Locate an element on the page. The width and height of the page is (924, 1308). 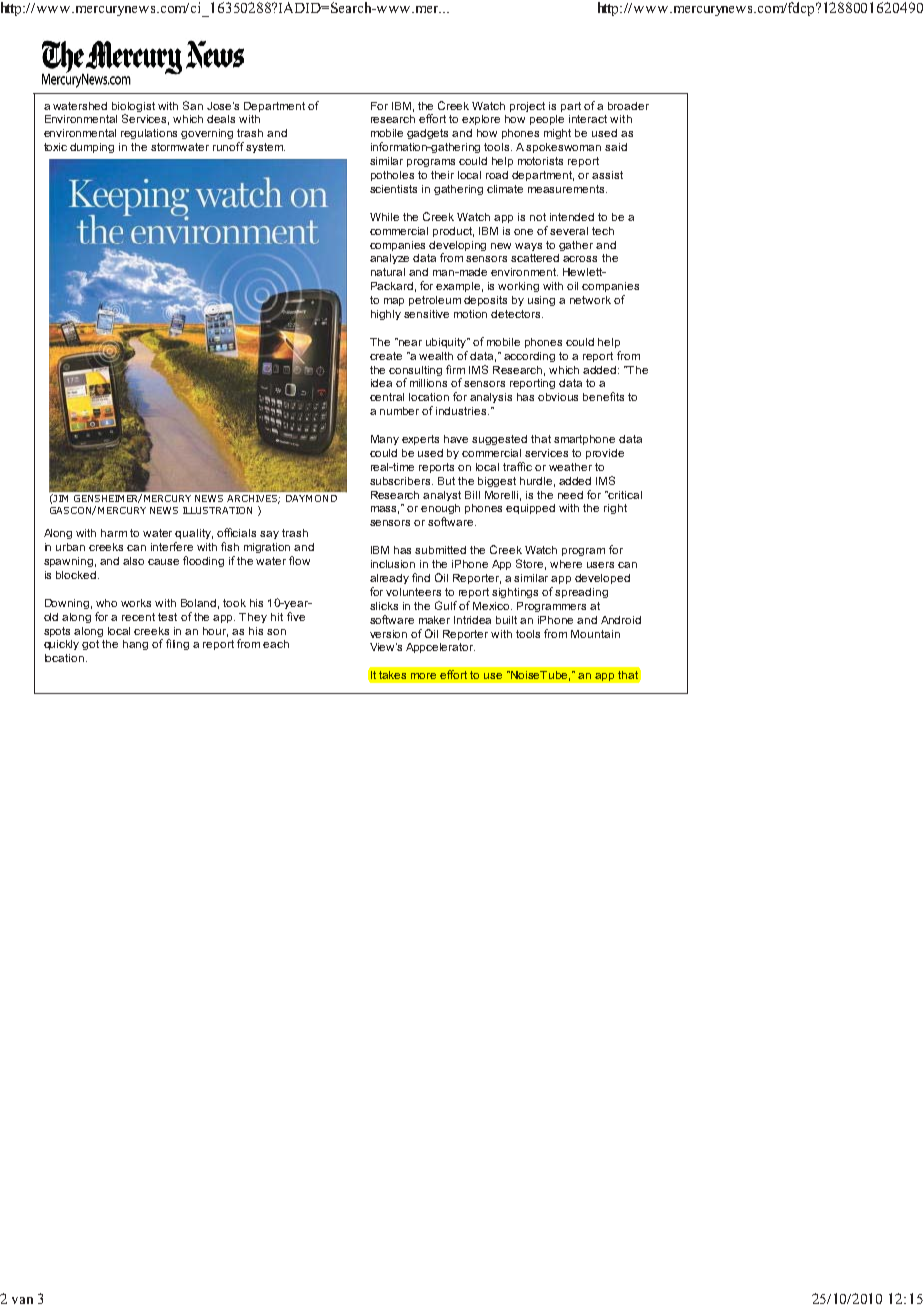
Mountain is located at coordinates (595, 634).
